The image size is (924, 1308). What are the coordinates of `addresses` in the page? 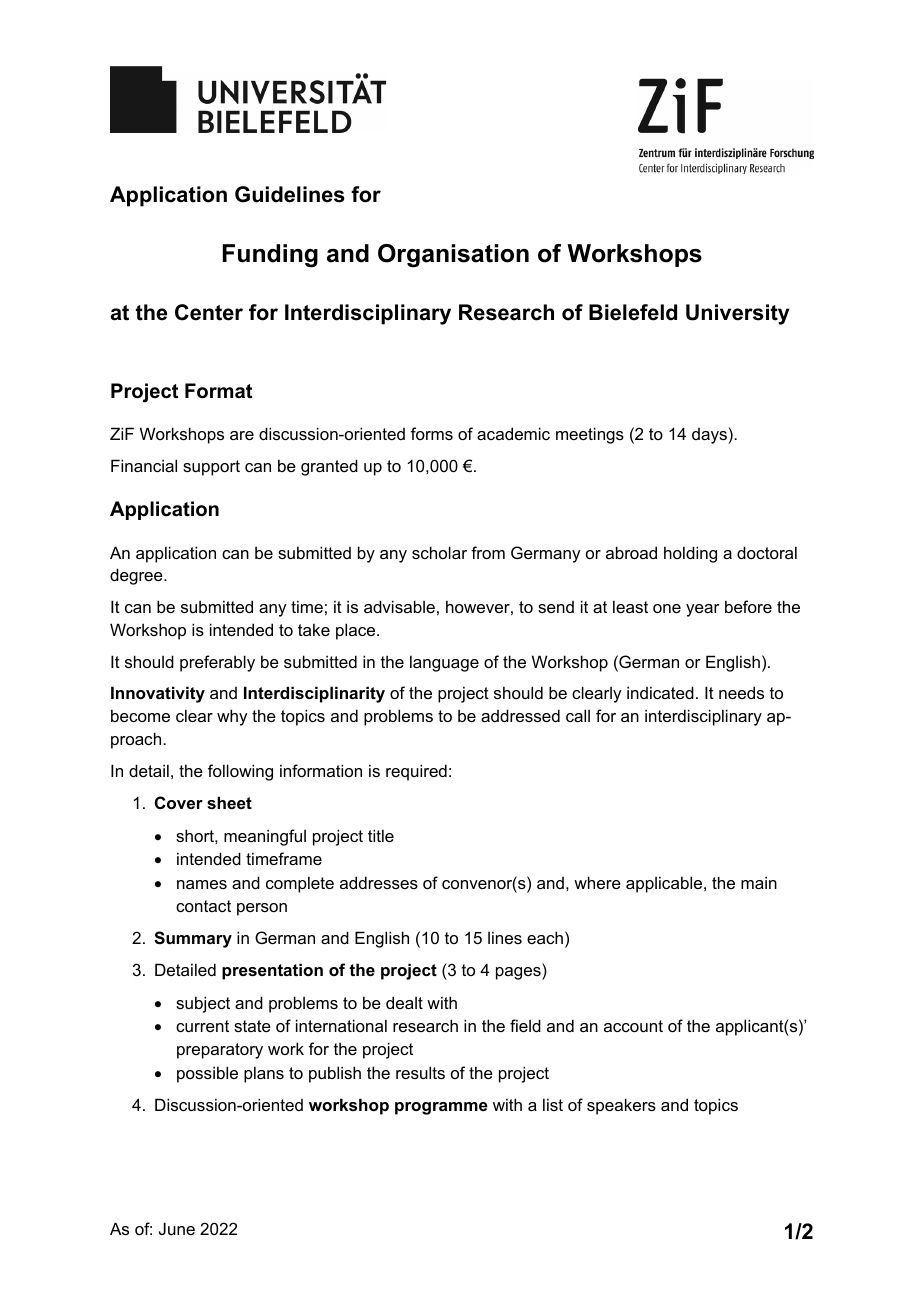 It's located at (379, 882).
